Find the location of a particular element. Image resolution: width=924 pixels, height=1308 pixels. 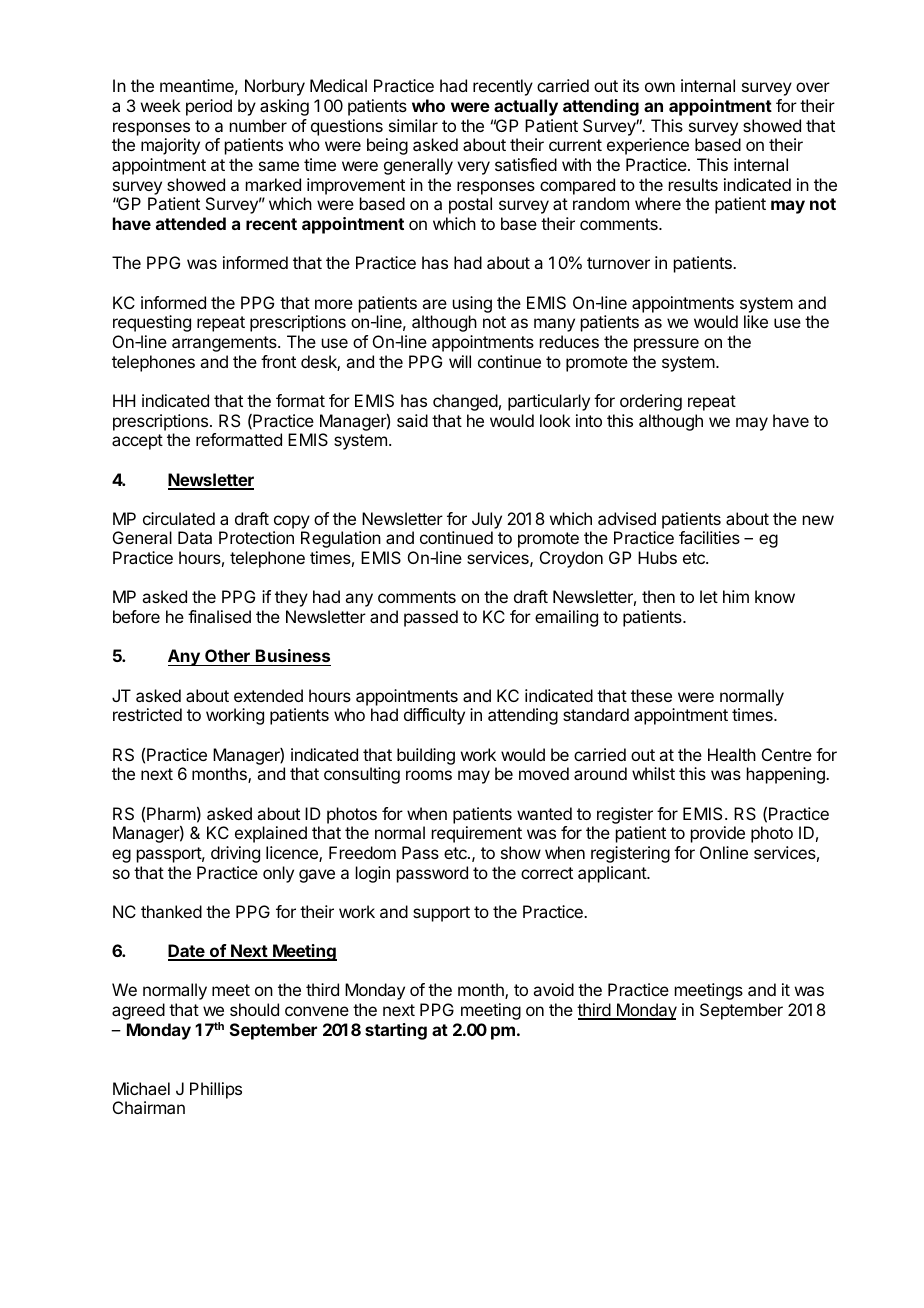

him is located at coordinates (736, 596).
